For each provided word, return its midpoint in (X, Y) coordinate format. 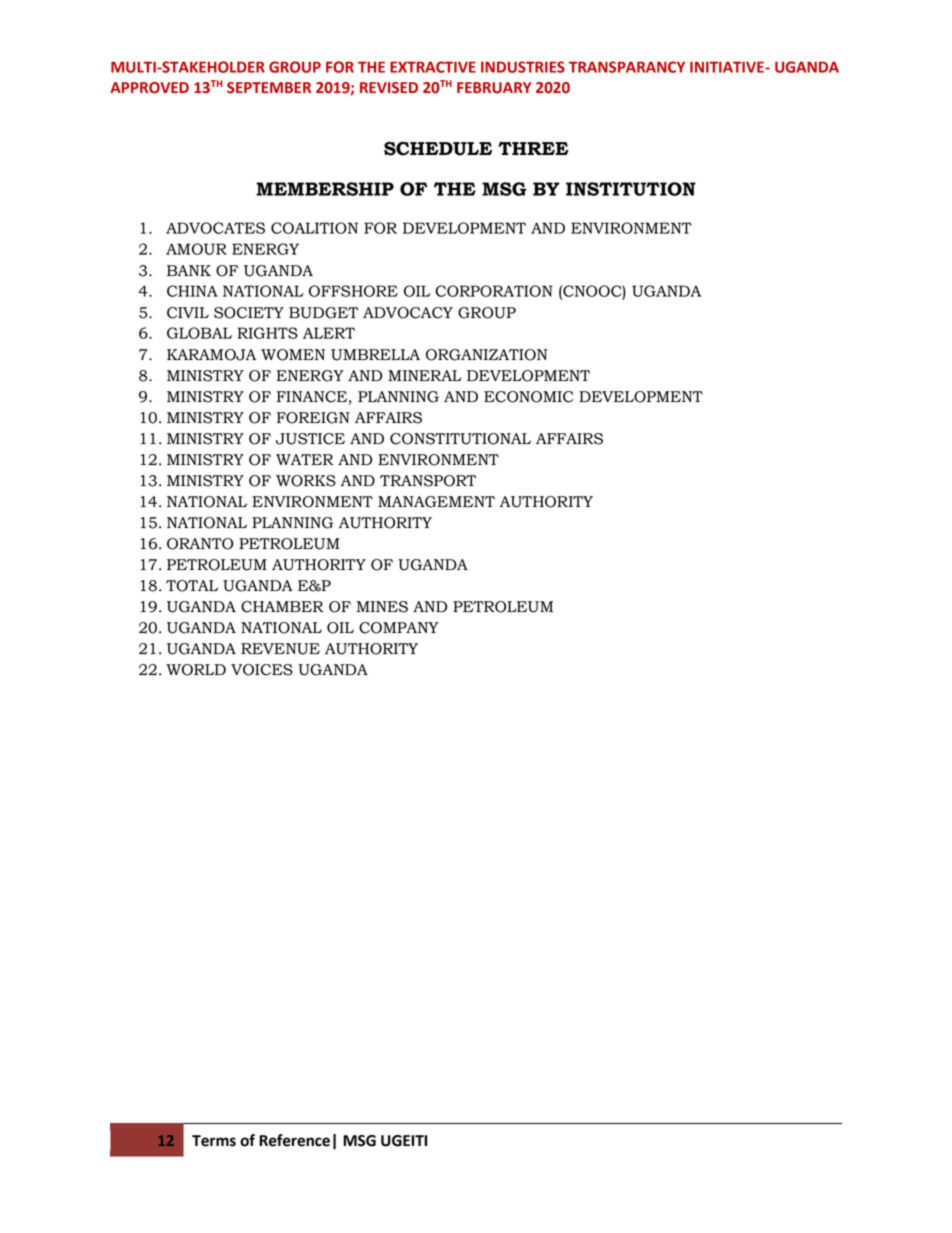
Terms (214, 1141)
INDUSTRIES (523, 67)
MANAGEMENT (436, 502)
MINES (382, 607)
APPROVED (149, 88)
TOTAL (192, 586)
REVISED (389, 88)
